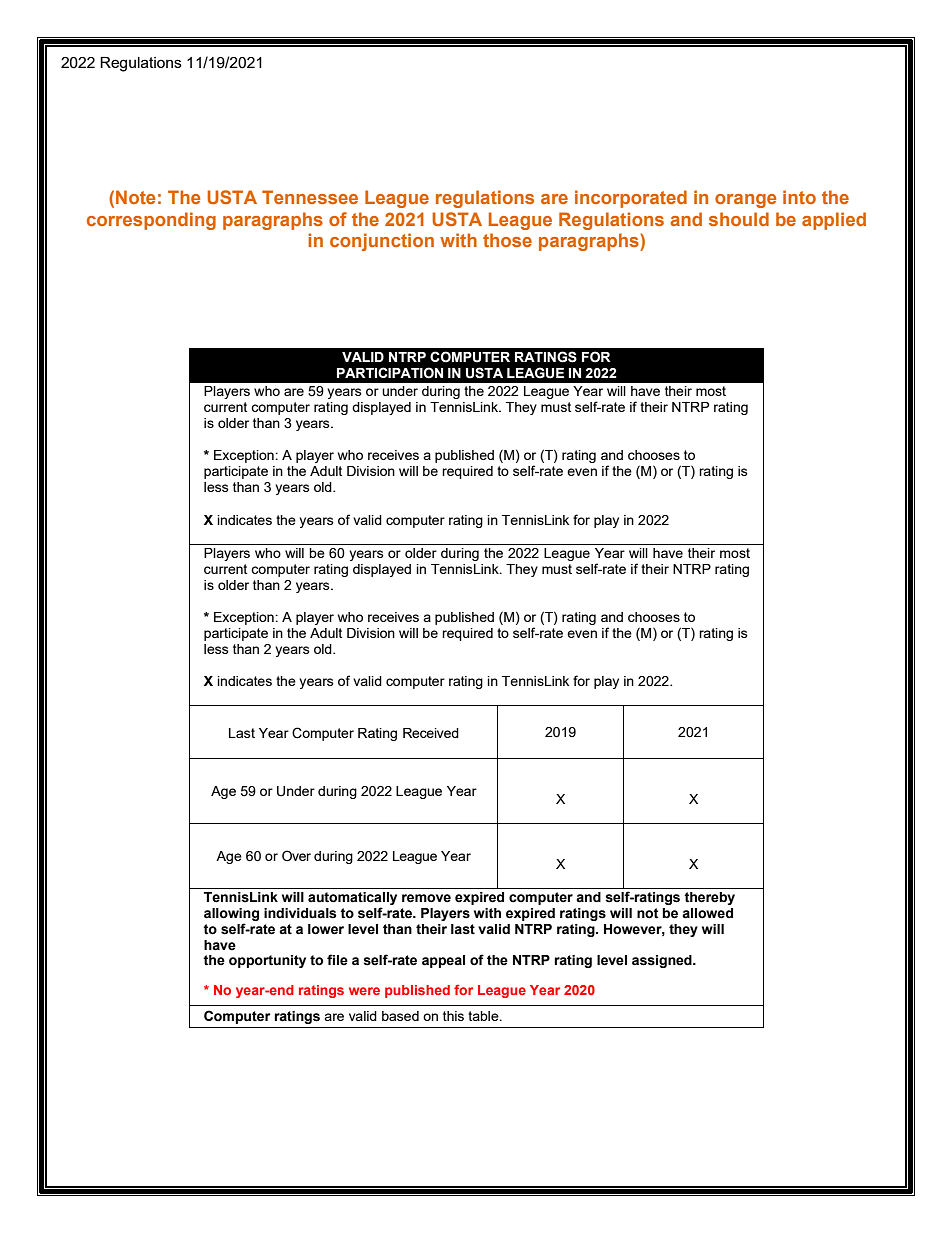 Image resolution: width=952 pixels, height=1233 pixels. I want to click on PARTICIPATION, so click(390, 373).
